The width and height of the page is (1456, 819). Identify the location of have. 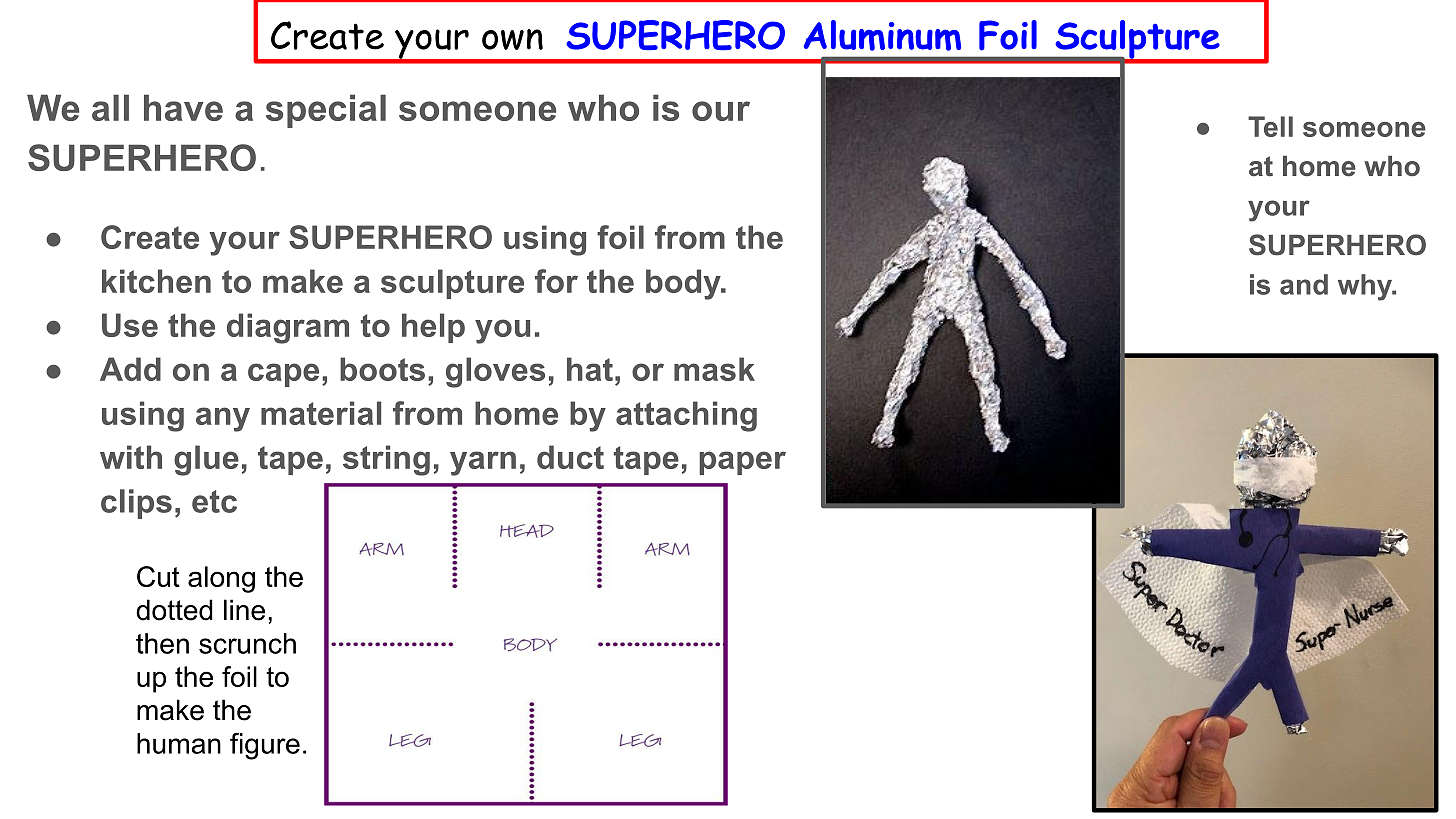
(183, 107).
